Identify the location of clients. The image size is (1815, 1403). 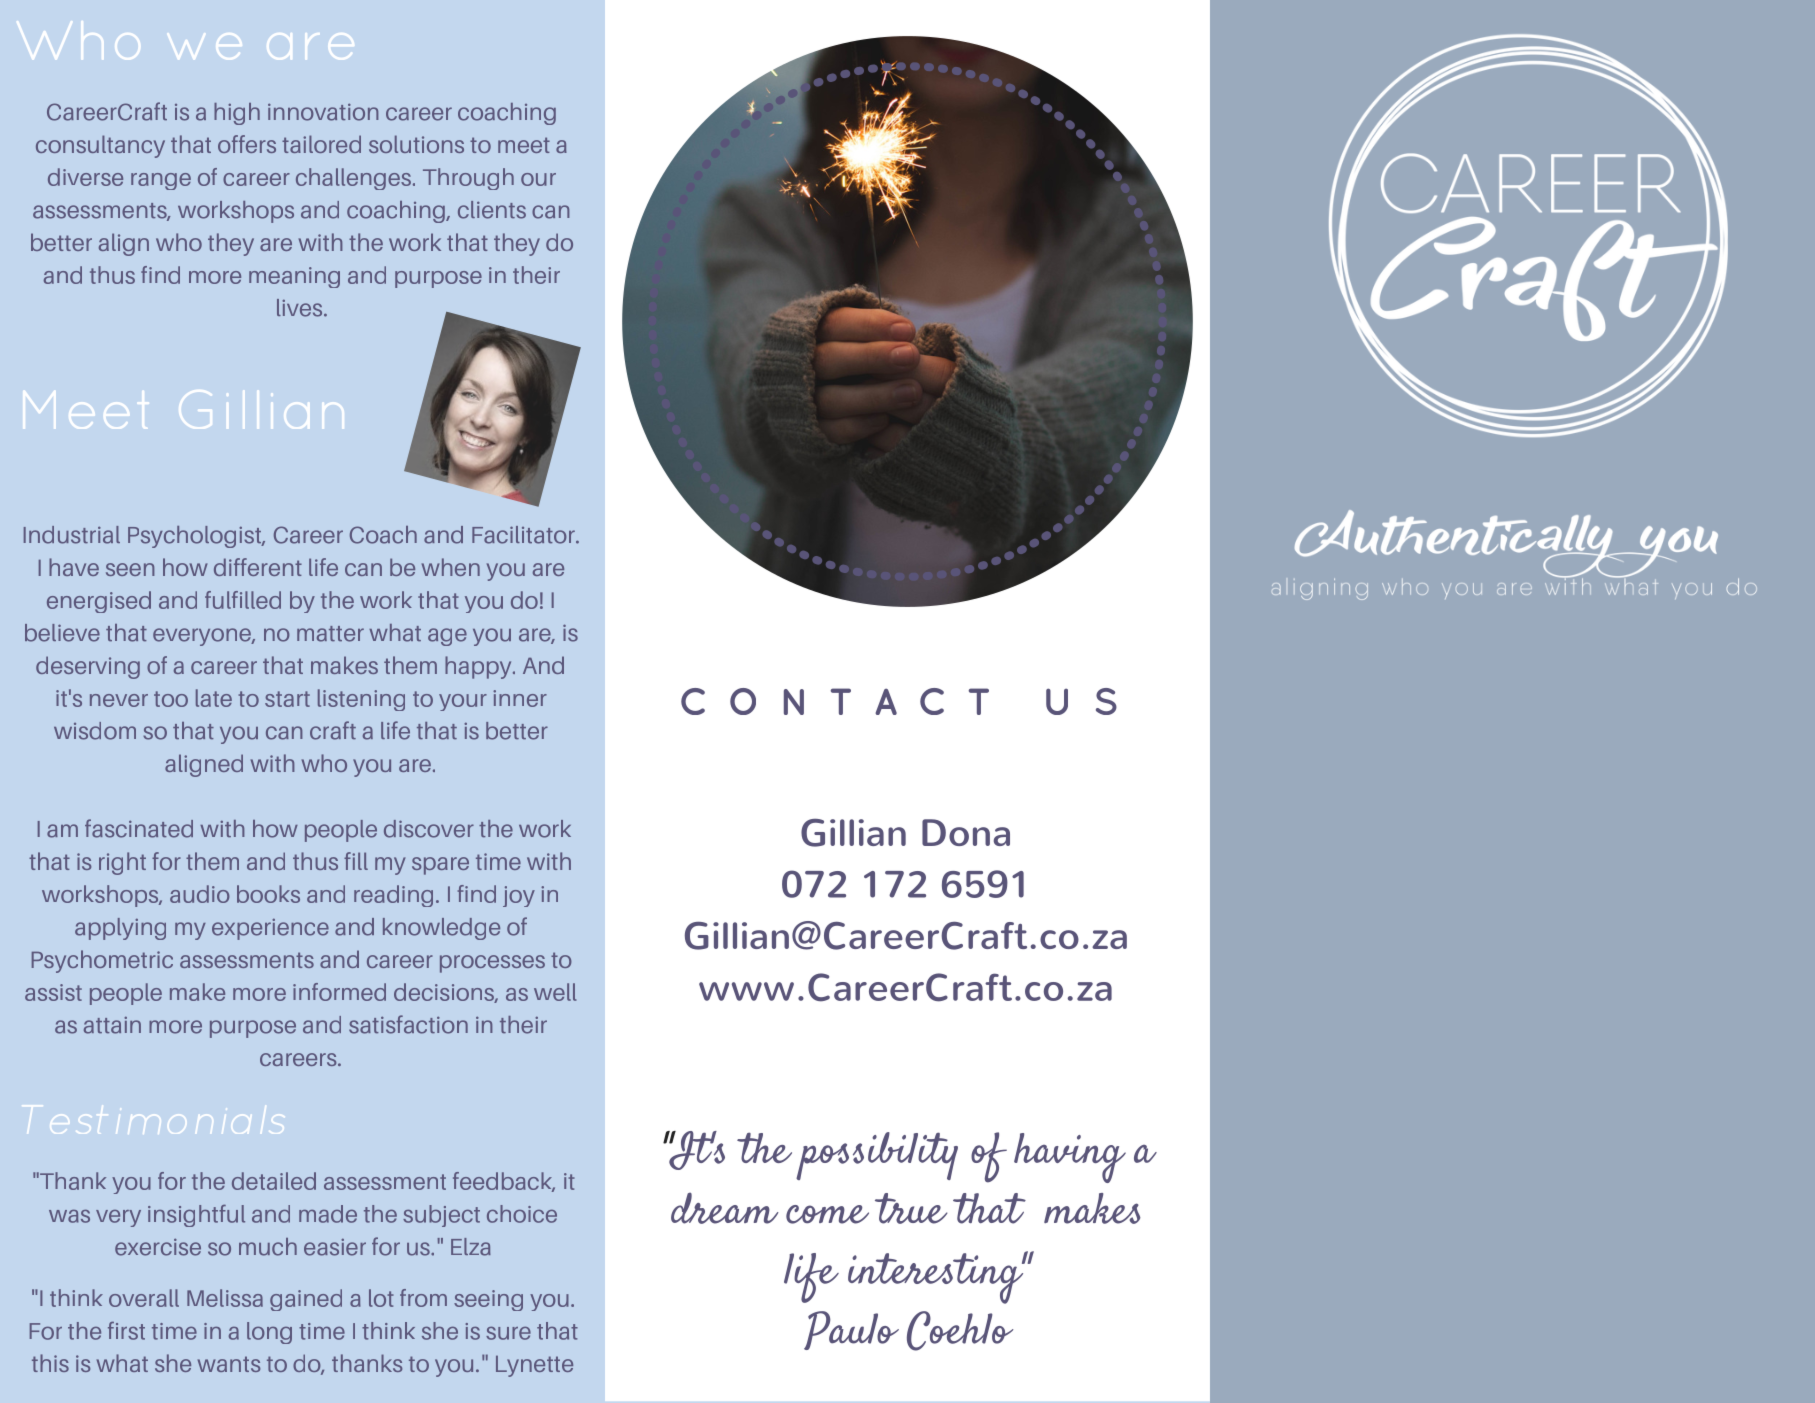
(492, 210).
